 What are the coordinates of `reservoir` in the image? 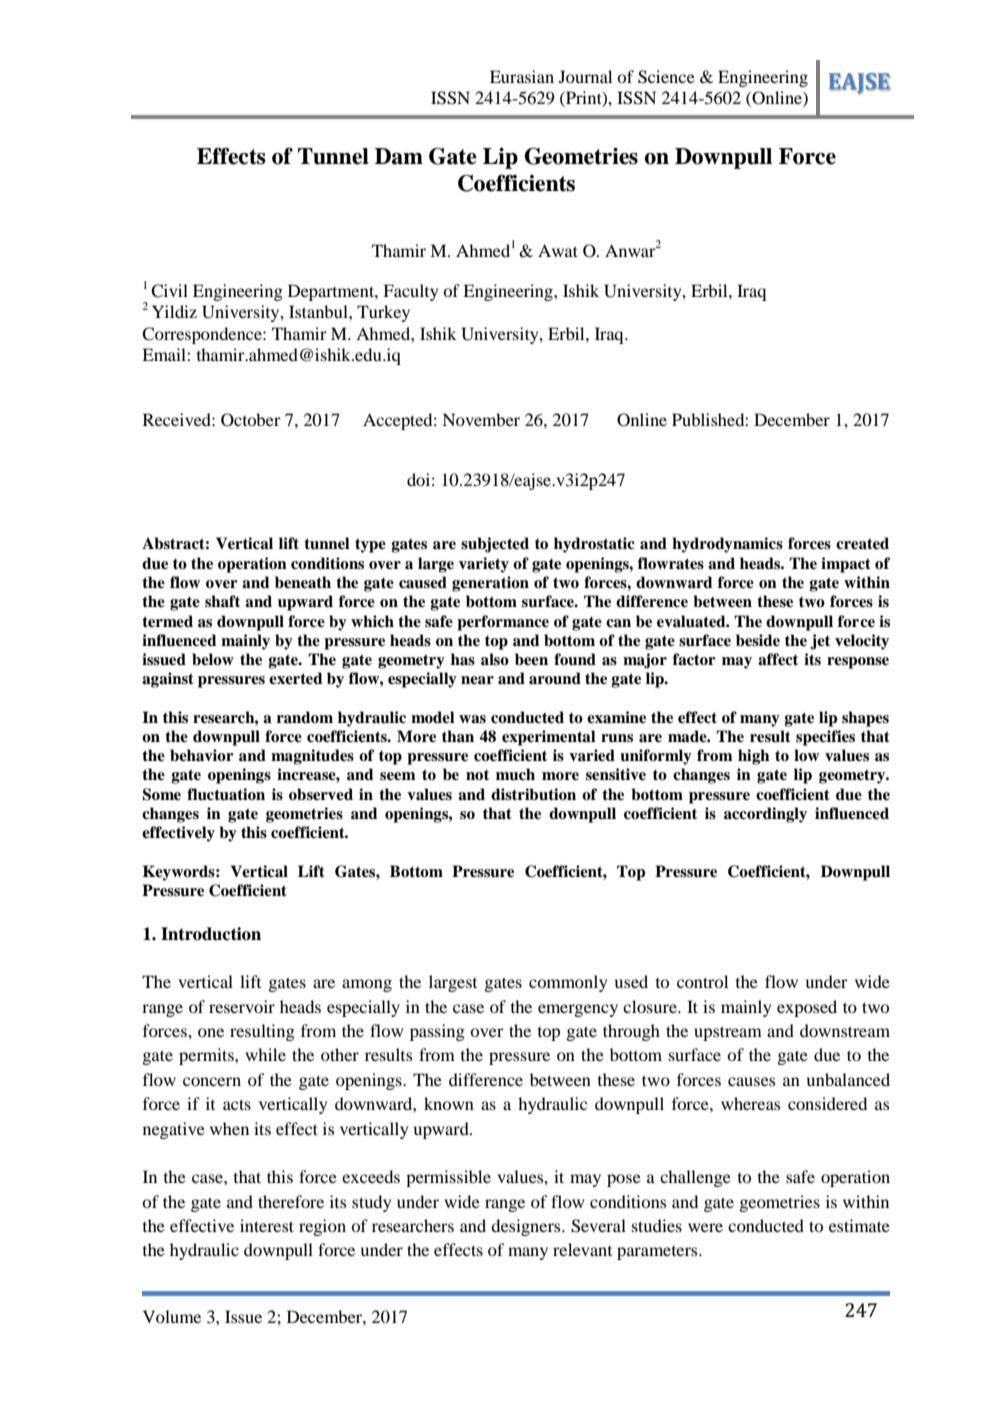 It's located at (242, 1006).
